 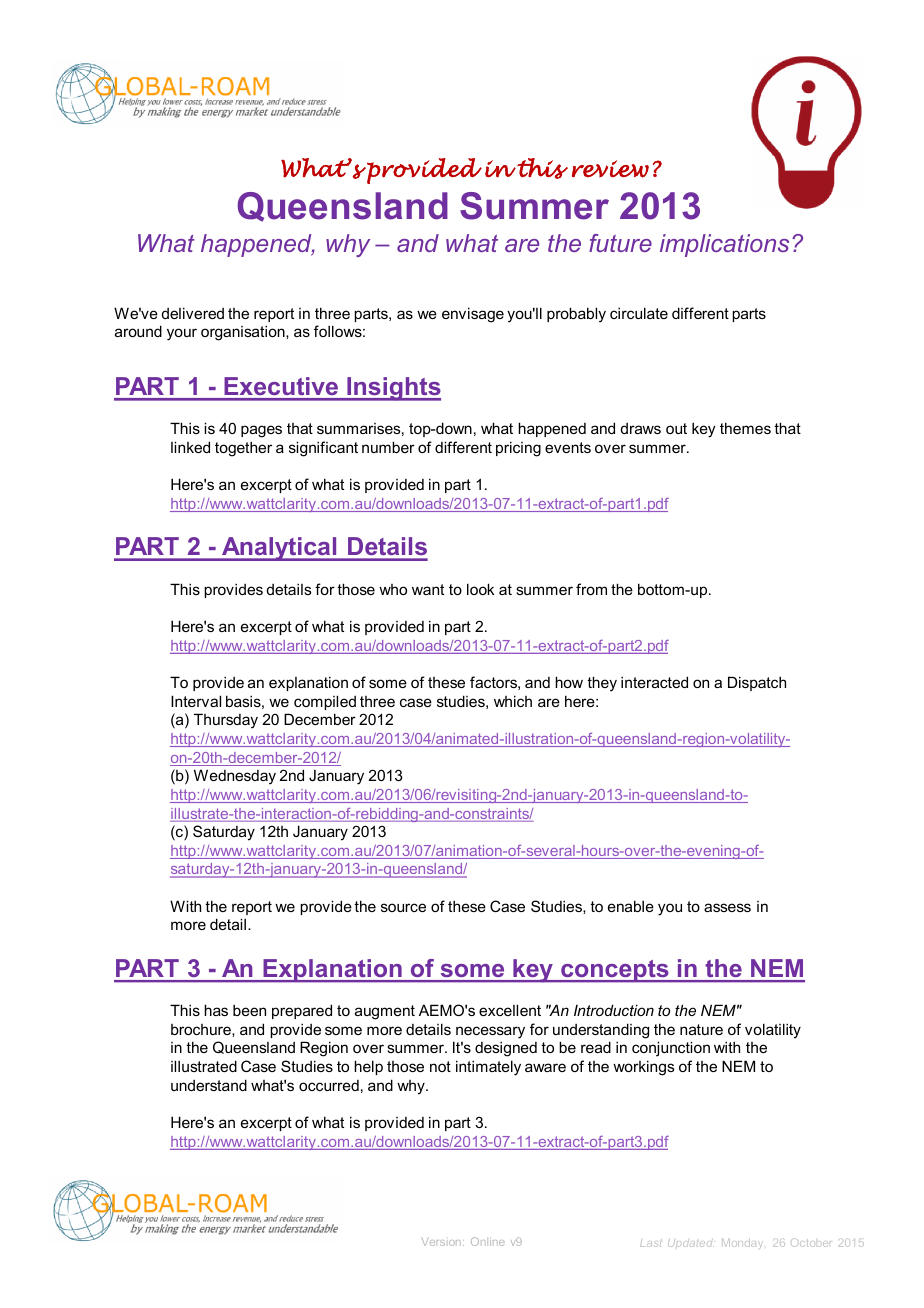 I want to click on interacted, so click(x=654, y=682).
